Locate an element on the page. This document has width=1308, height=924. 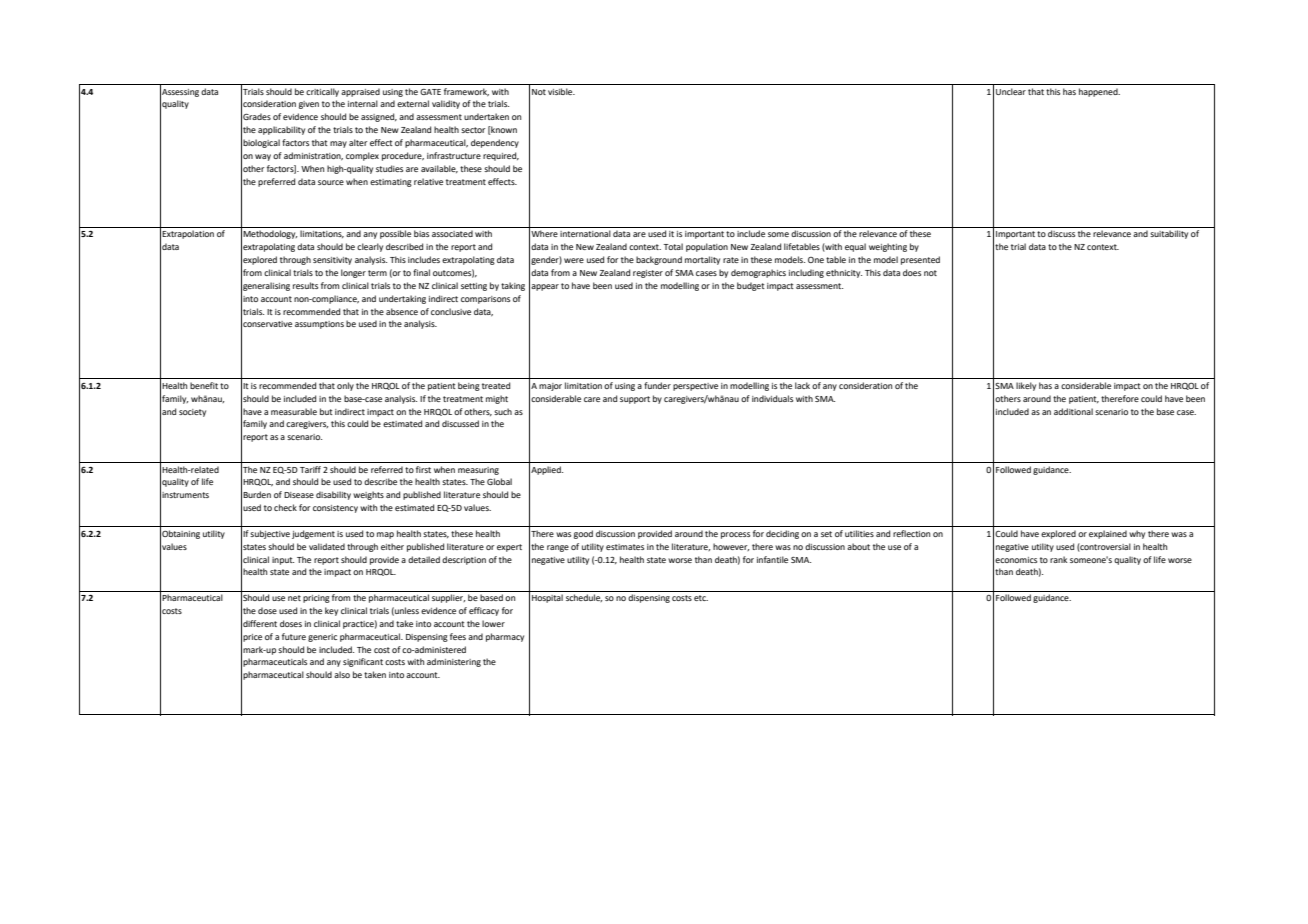
Unclear is located at coordinates (1011, 91).
